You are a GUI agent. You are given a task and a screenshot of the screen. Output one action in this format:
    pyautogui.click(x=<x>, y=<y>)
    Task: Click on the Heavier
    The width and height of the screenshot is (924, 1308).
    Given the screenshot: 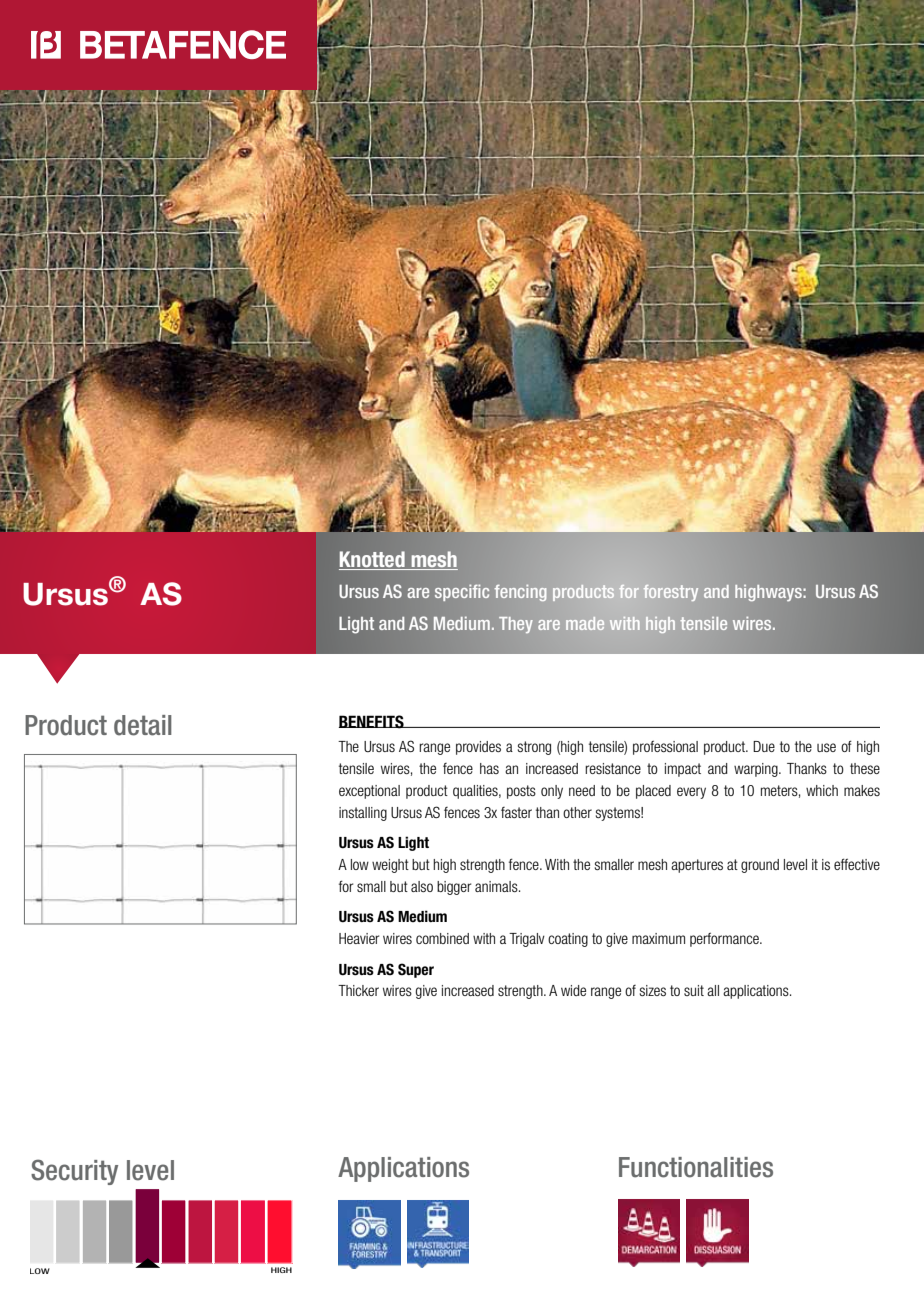 What is the action you would take?
    pyautogui.click(x=359, y=938)
